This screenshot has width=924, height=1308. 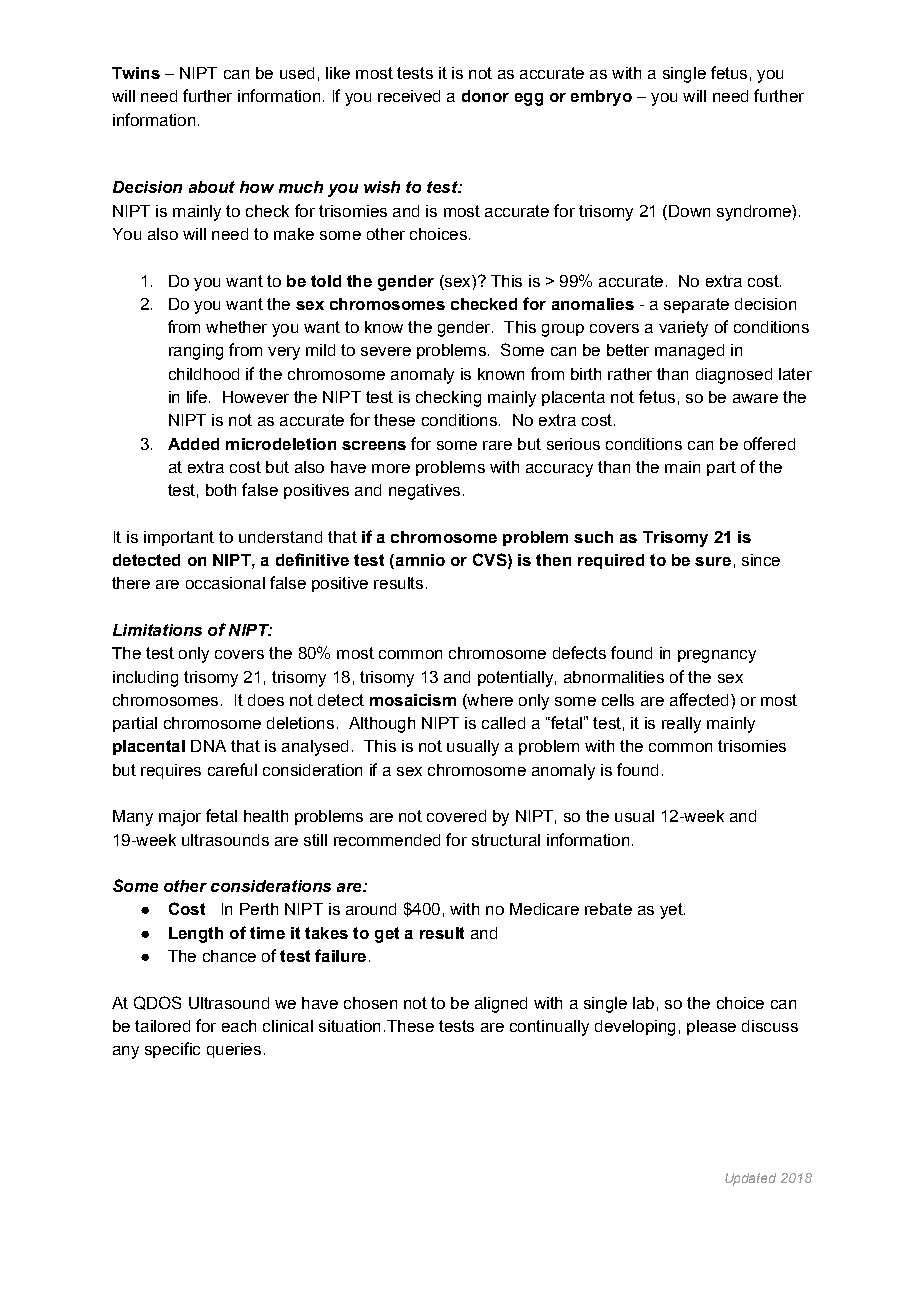 I want to click on structural, so click(x=506, y=840).
